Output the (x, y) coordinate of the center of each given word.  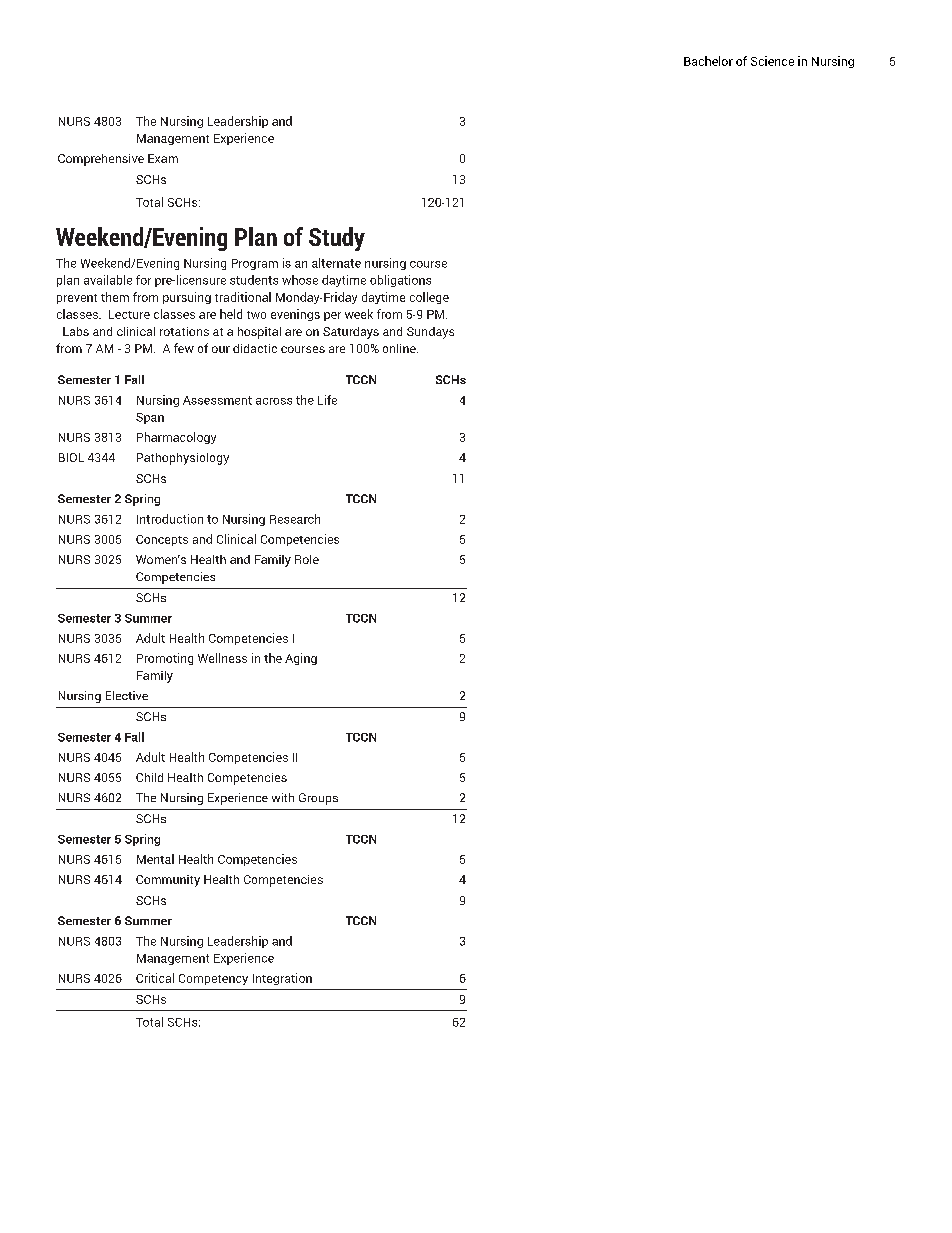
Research (295, 519)
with (283, 797)
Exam (163, 158)
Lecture (129, 314)
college (429, 298)
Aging (301, 659)
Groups (318, 799)
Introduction (170, 519)
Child (149, 777)
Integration (282, 979)
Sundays (430, 333)
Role (307, 559)
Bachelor (708, 61)
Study (337, 239)
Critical (155, 978)
